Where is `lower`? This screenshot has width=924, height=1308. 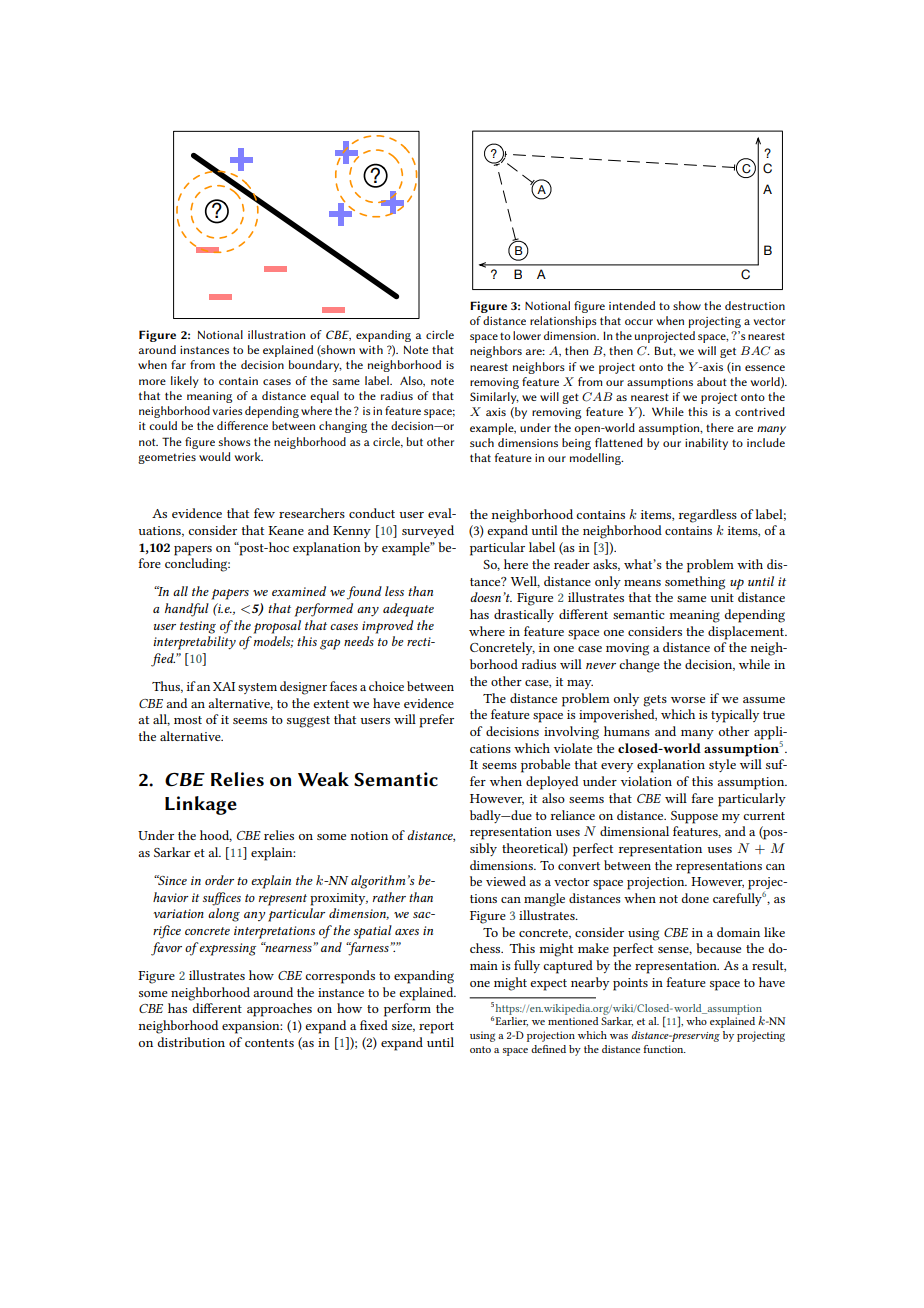 lower is located at coordinates (527, 335).
